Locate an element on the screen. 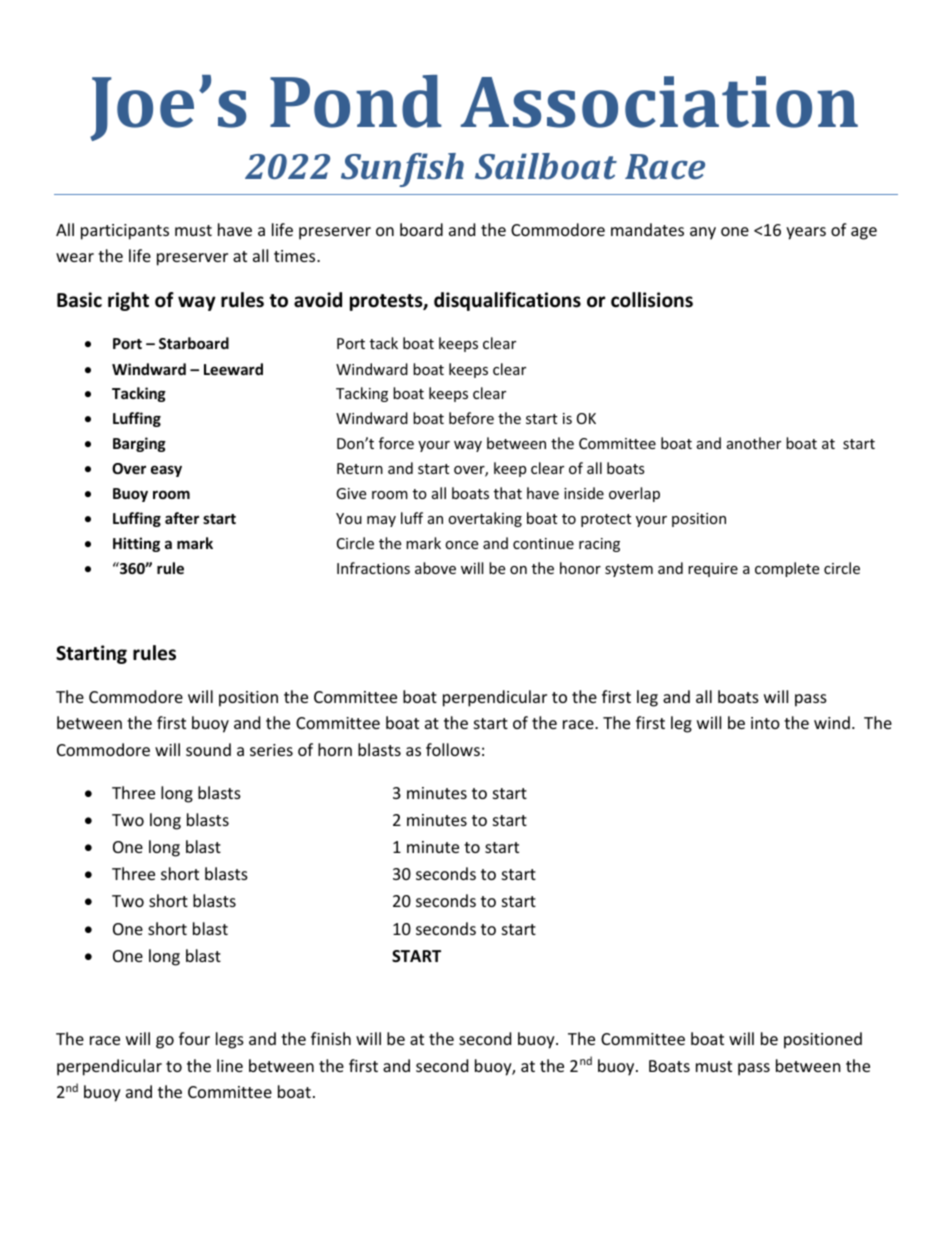 Image resolution: width=952 pixels, height=1233 pixels. Hitting is located at coordinates (136, 544).
